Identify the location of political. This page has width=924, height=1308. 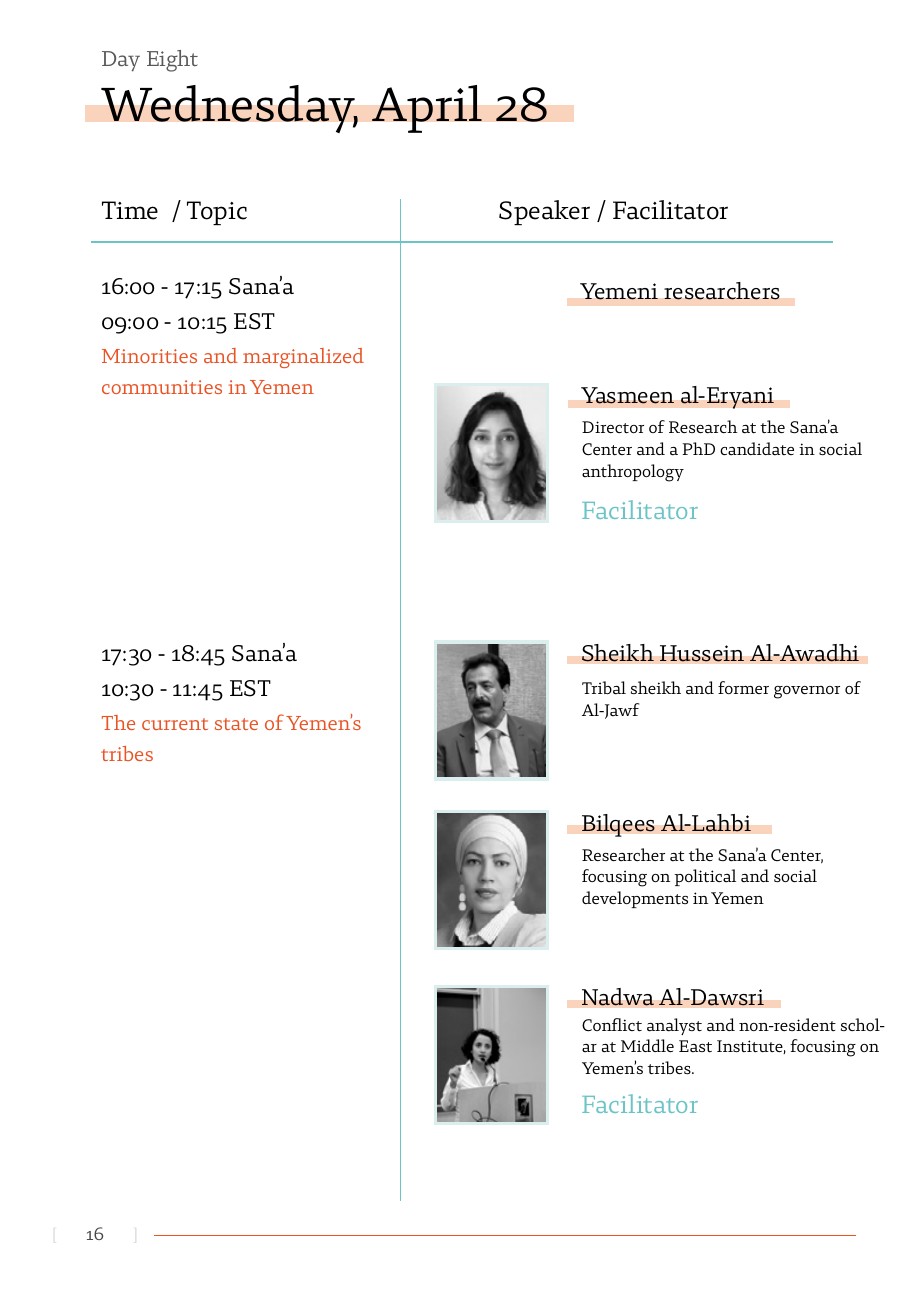
(705, 877).
